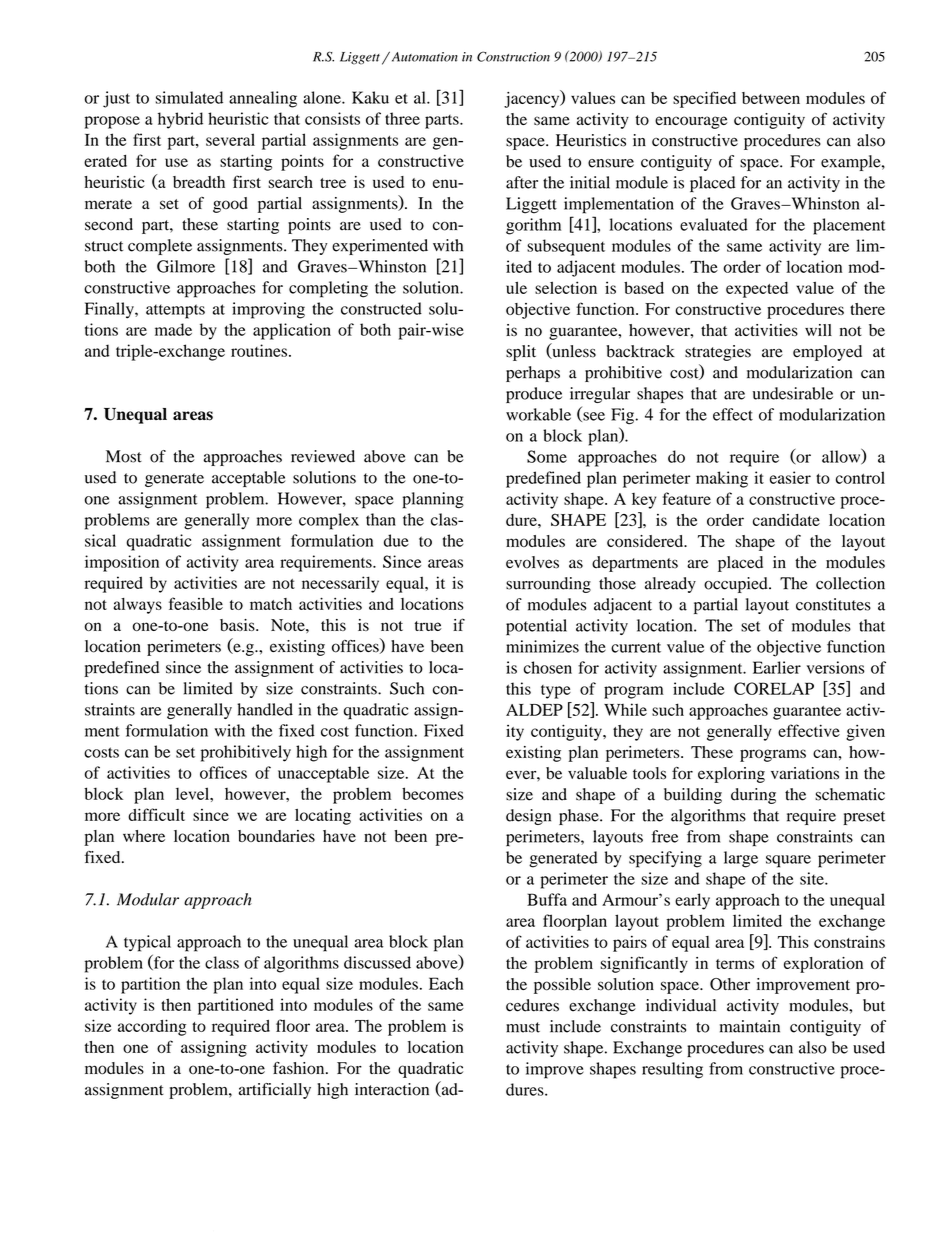  I want to click on between, so click(771, 98).
